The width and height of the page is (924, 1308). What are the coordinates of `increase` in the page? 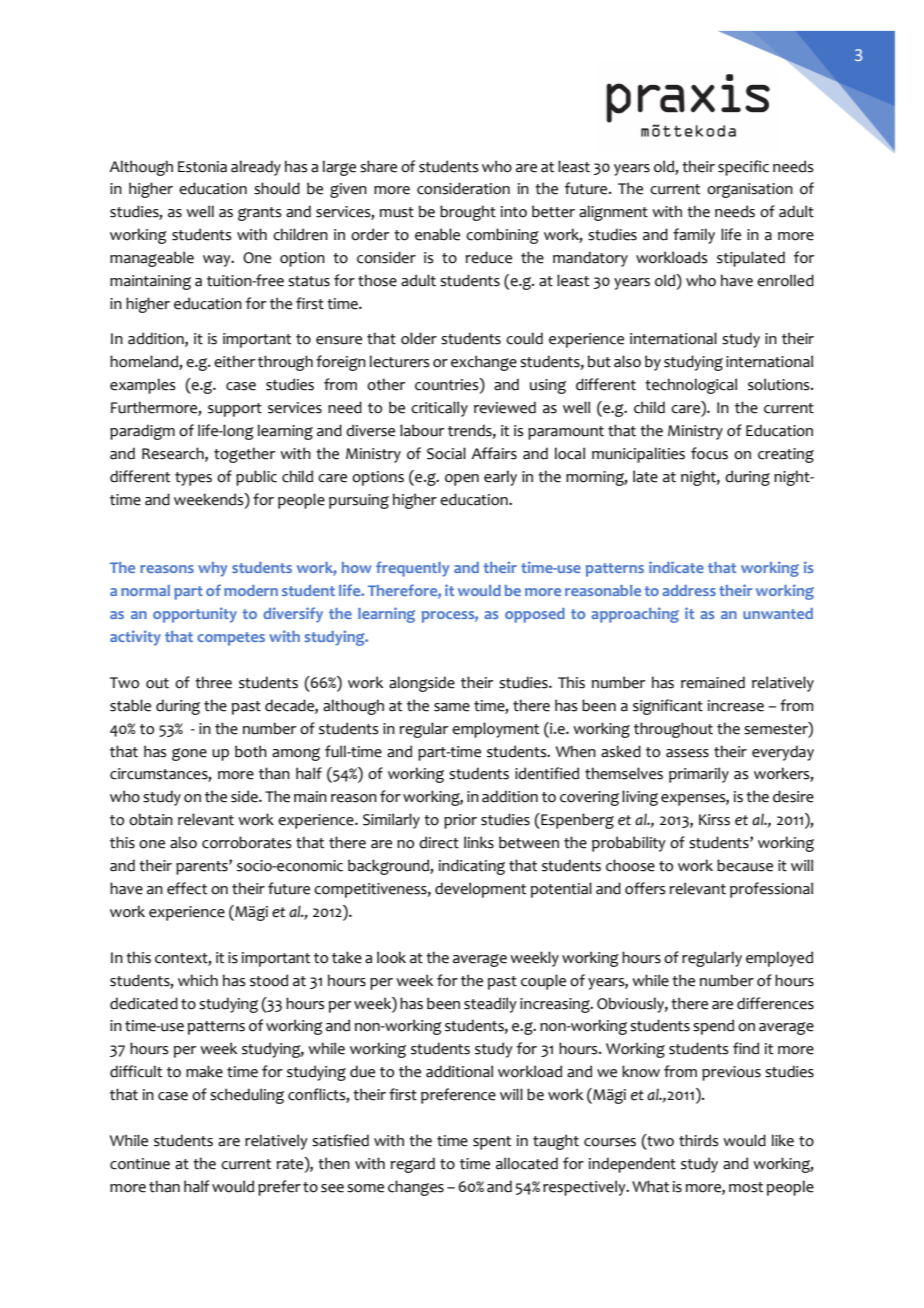 It's located at (736, 706).
